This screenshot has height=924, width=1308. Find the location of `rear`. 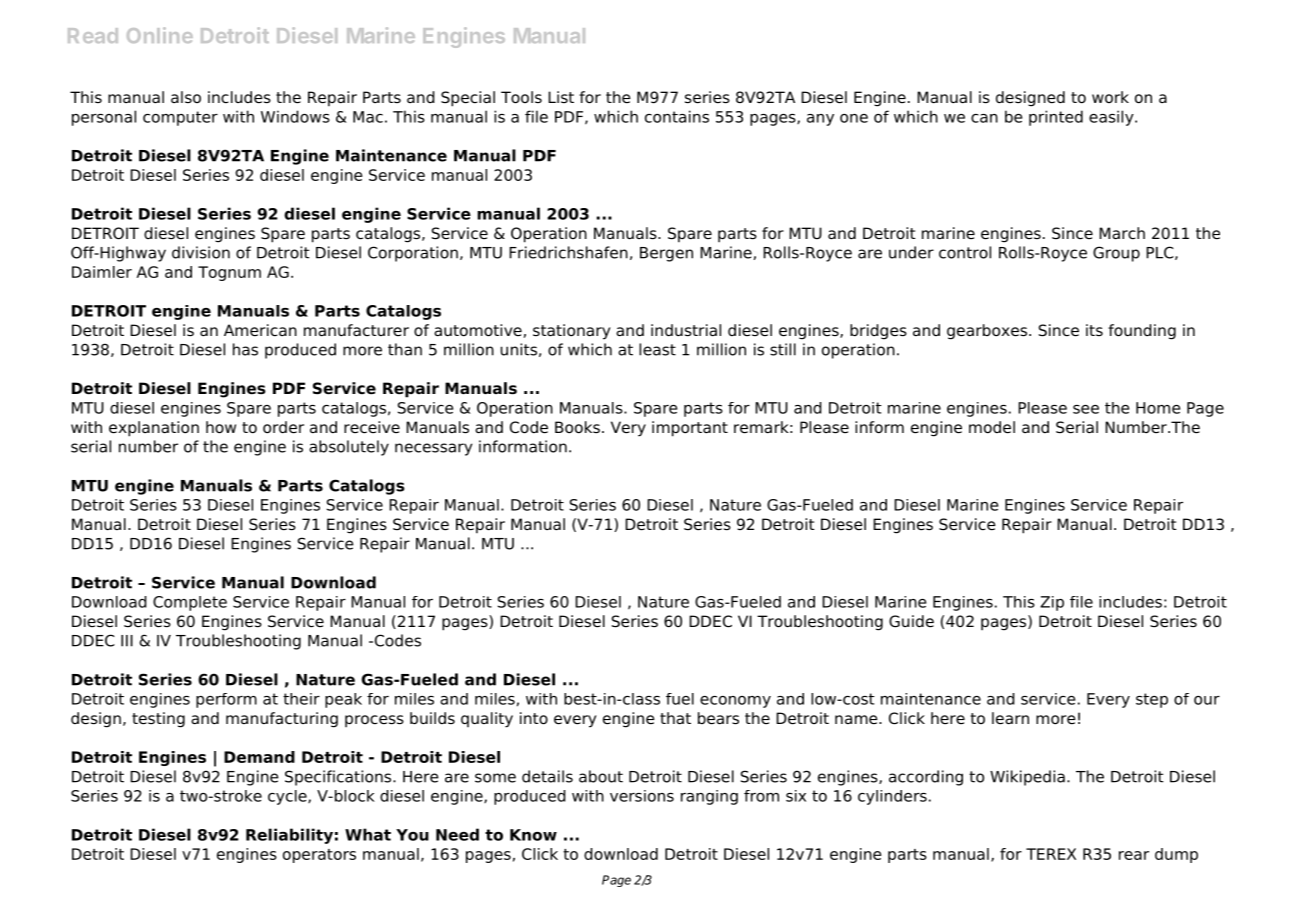

rear is located at coordinates (1134, 855).
